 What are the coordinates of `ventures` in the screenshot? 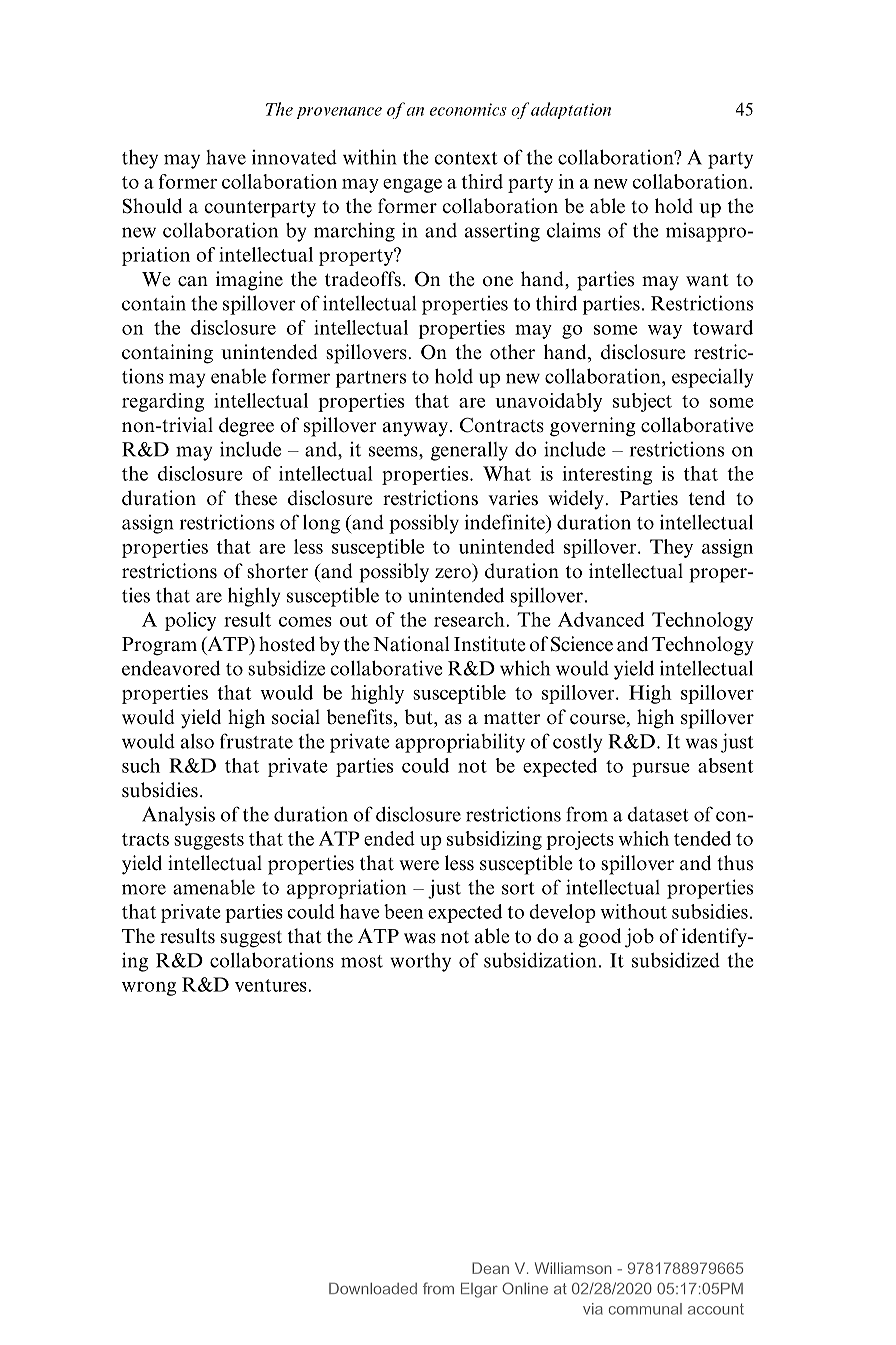 It's located at (272, 985).
